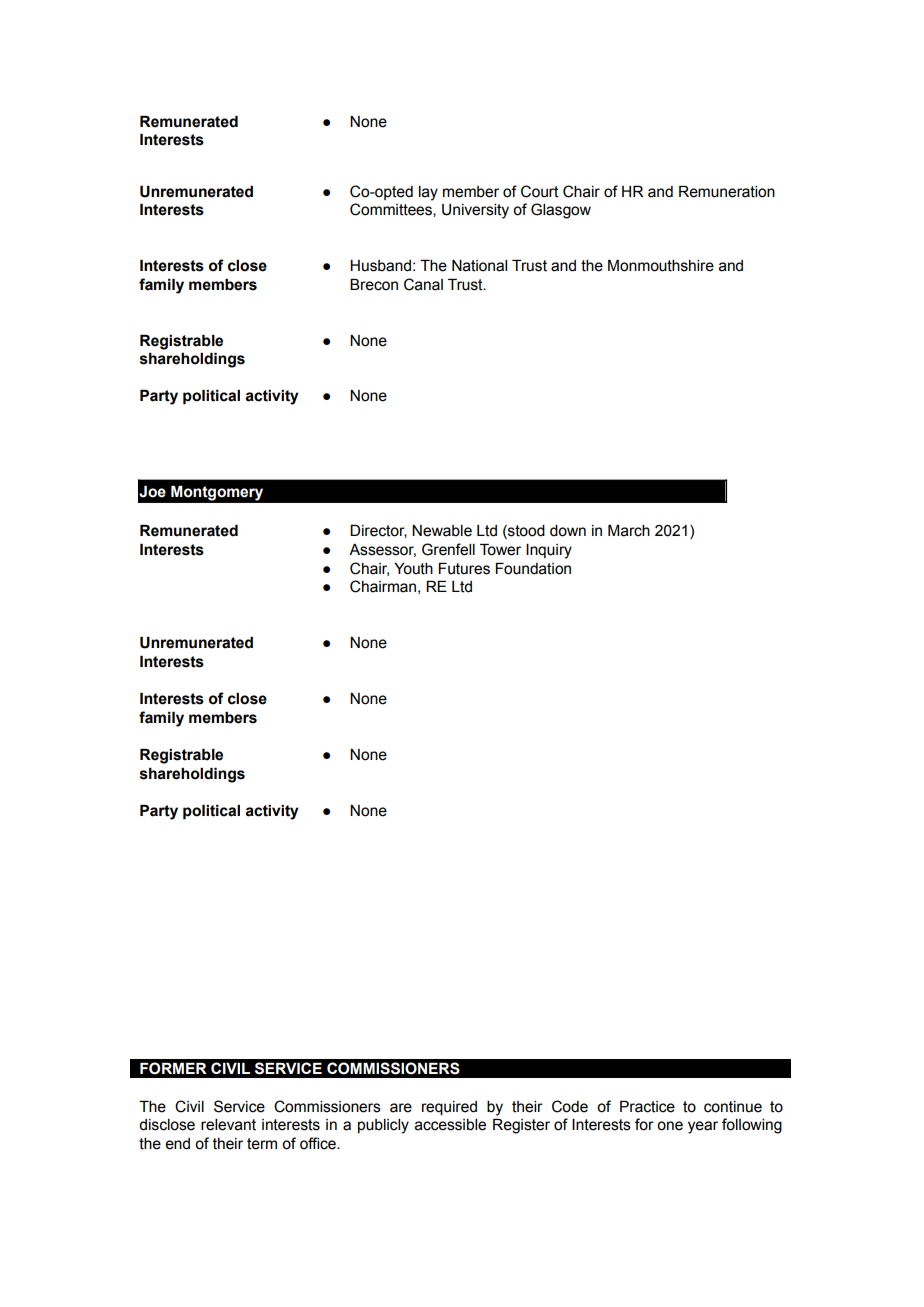 The height and width of the screenshot is (1307, 924). What do you see at coordinates (228, 1125) in the screenshot?
I see `relevant` at bounding box center [228, 1125].
